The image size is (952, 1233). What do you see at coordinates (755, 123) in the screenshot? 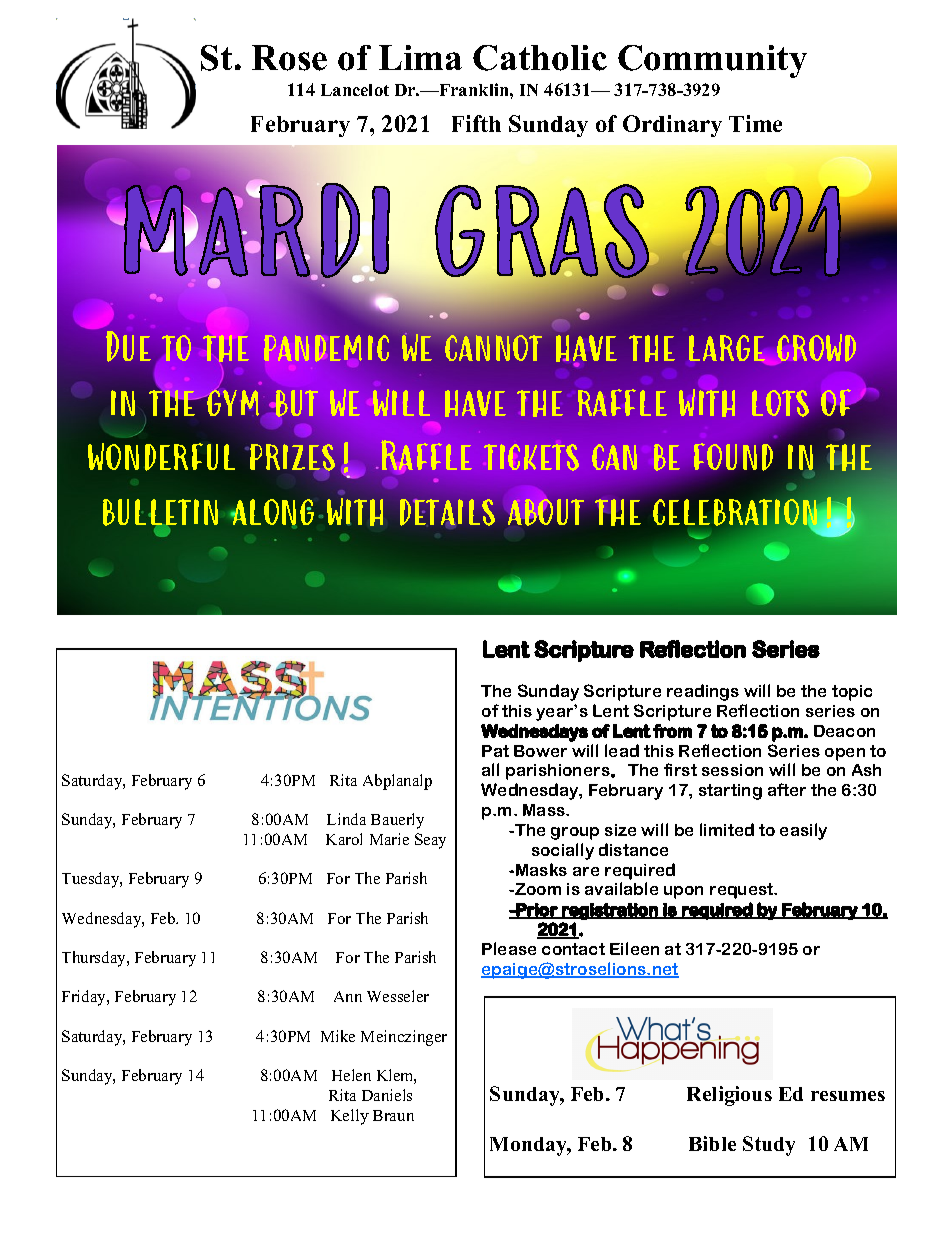
I see `Time` at bounding box center [755, 123].
